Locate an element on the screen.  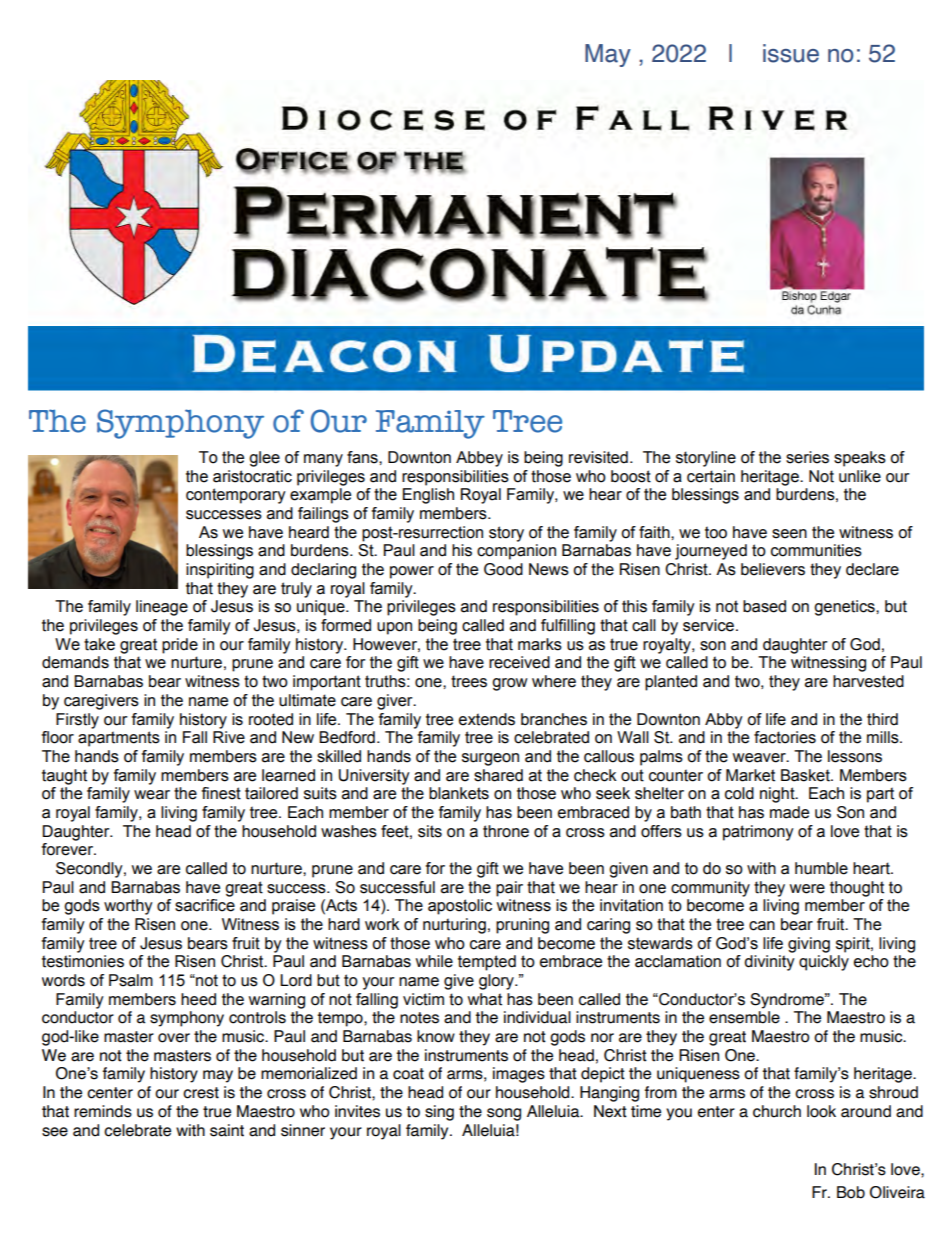
Abbey is located at coordinates (479, 459).
